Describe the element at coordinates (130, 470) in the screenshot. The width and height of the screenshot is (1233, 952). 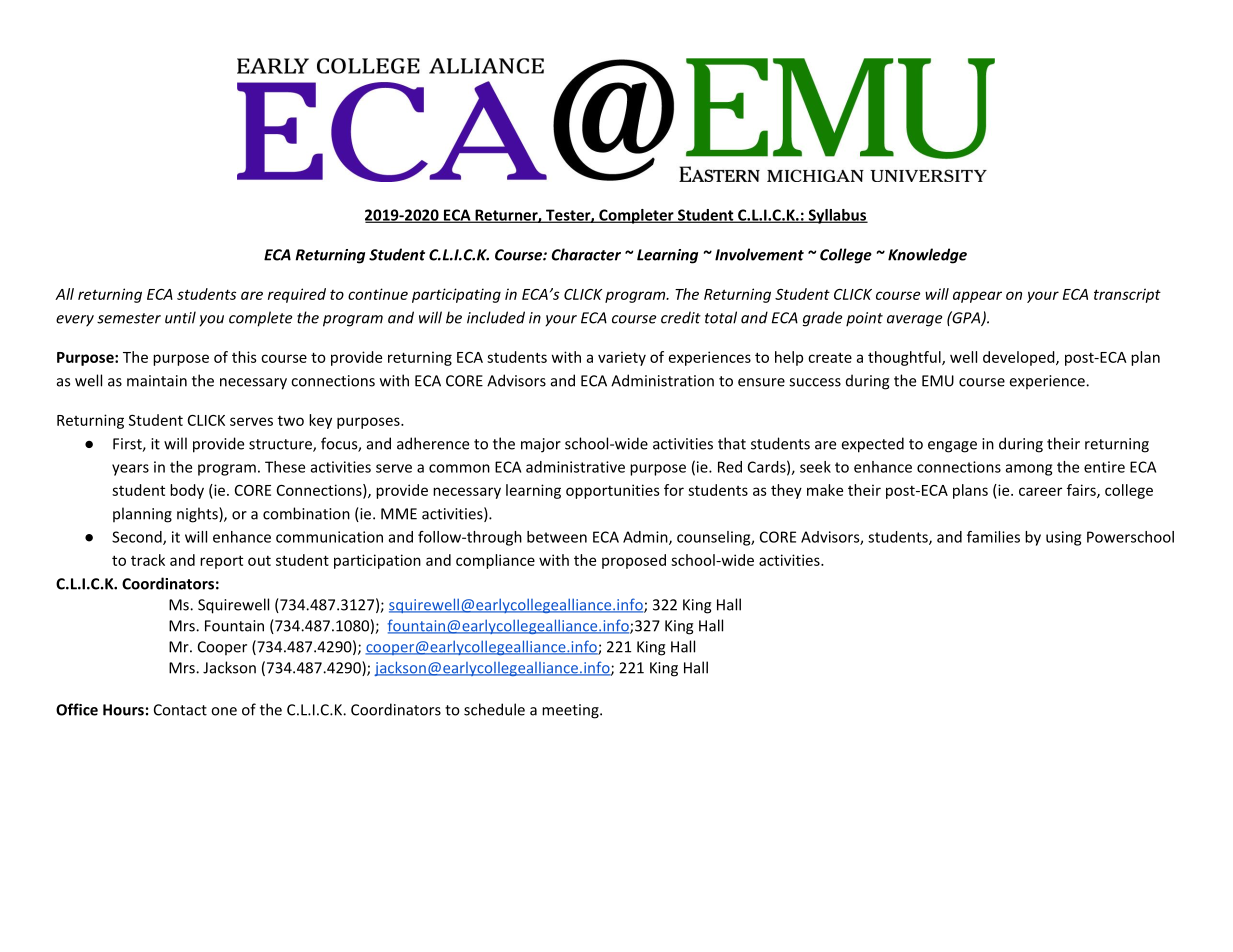
I see `years` at that location.
